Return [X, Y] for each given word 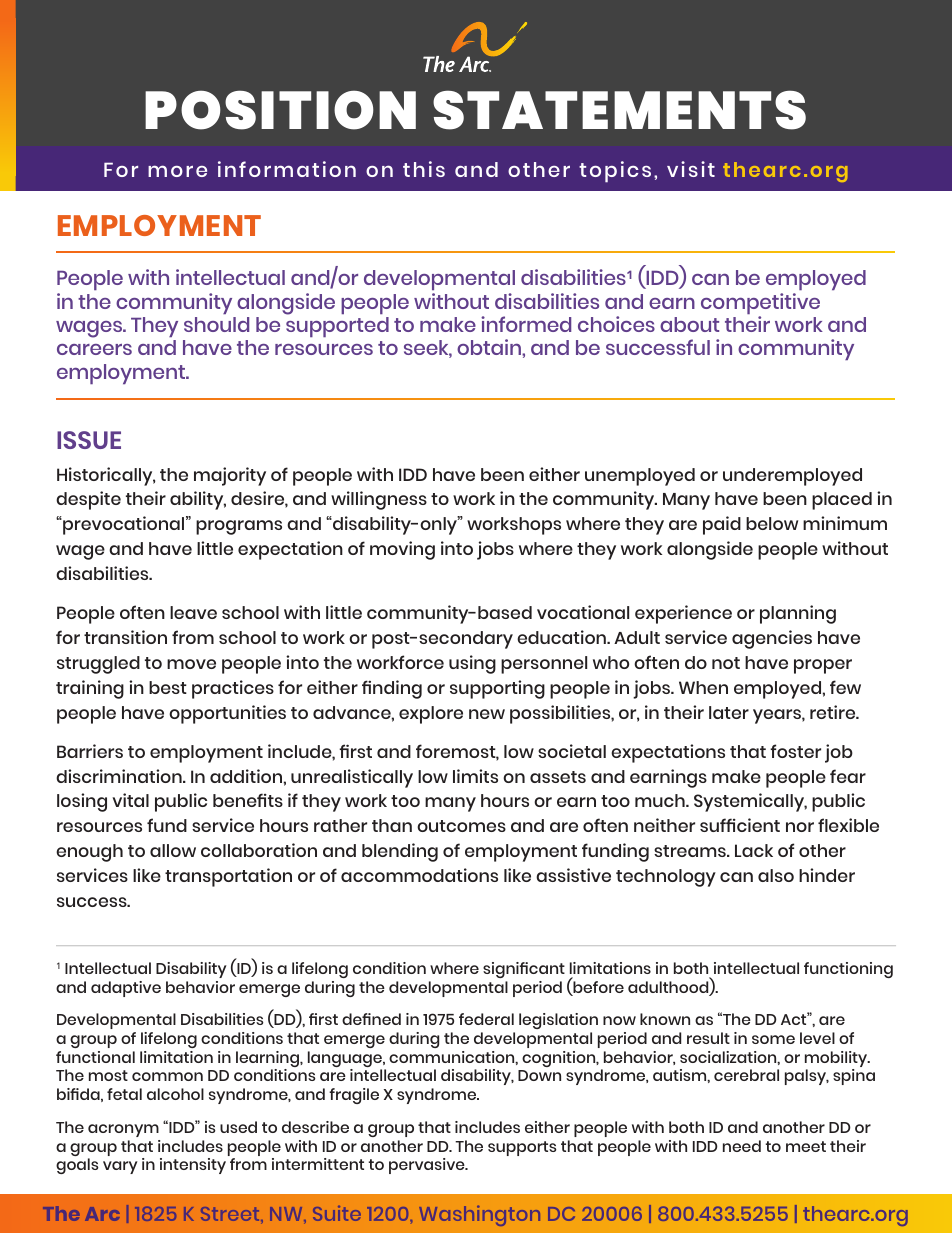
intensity [193, 1166]
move [191, 664]
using [472, 664]
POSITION [280, 110]
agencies [772, 639]
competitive [760, 305]
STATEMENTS [619, 110]
